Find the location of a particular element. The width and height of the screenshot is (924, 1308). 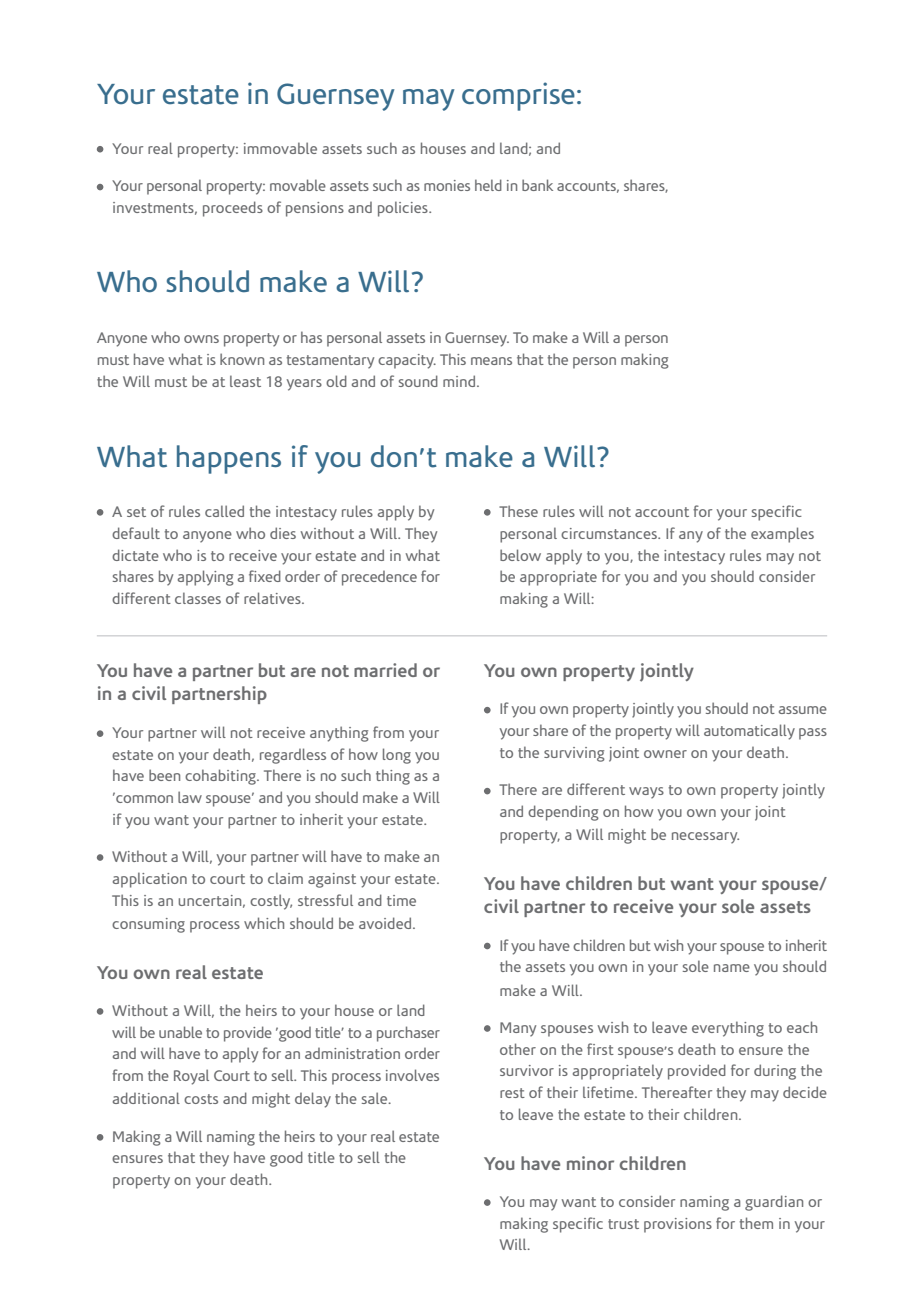

proceeds is located at coordinates (233, 209).
